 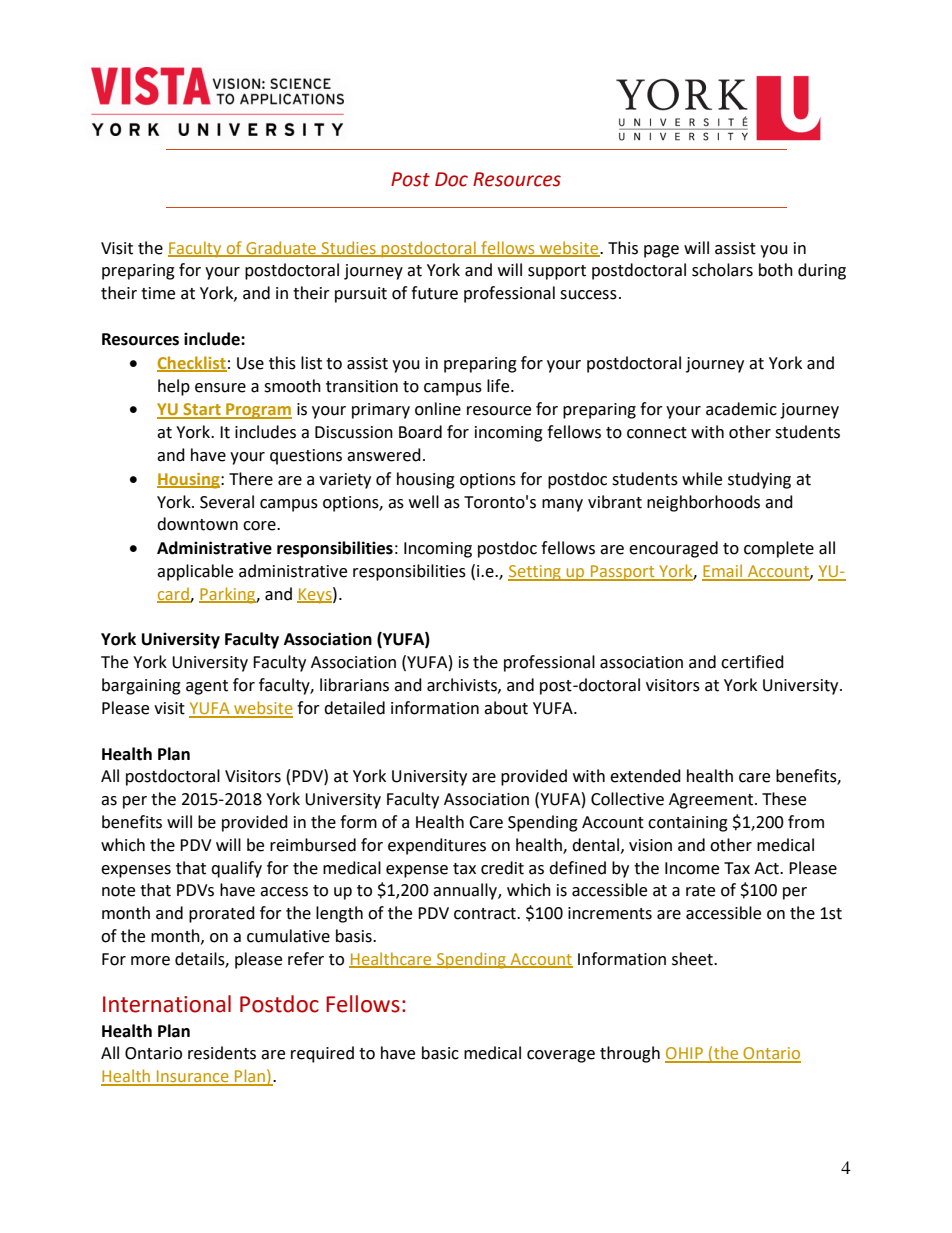 I want to click on There, so click(x=251, y=479).
